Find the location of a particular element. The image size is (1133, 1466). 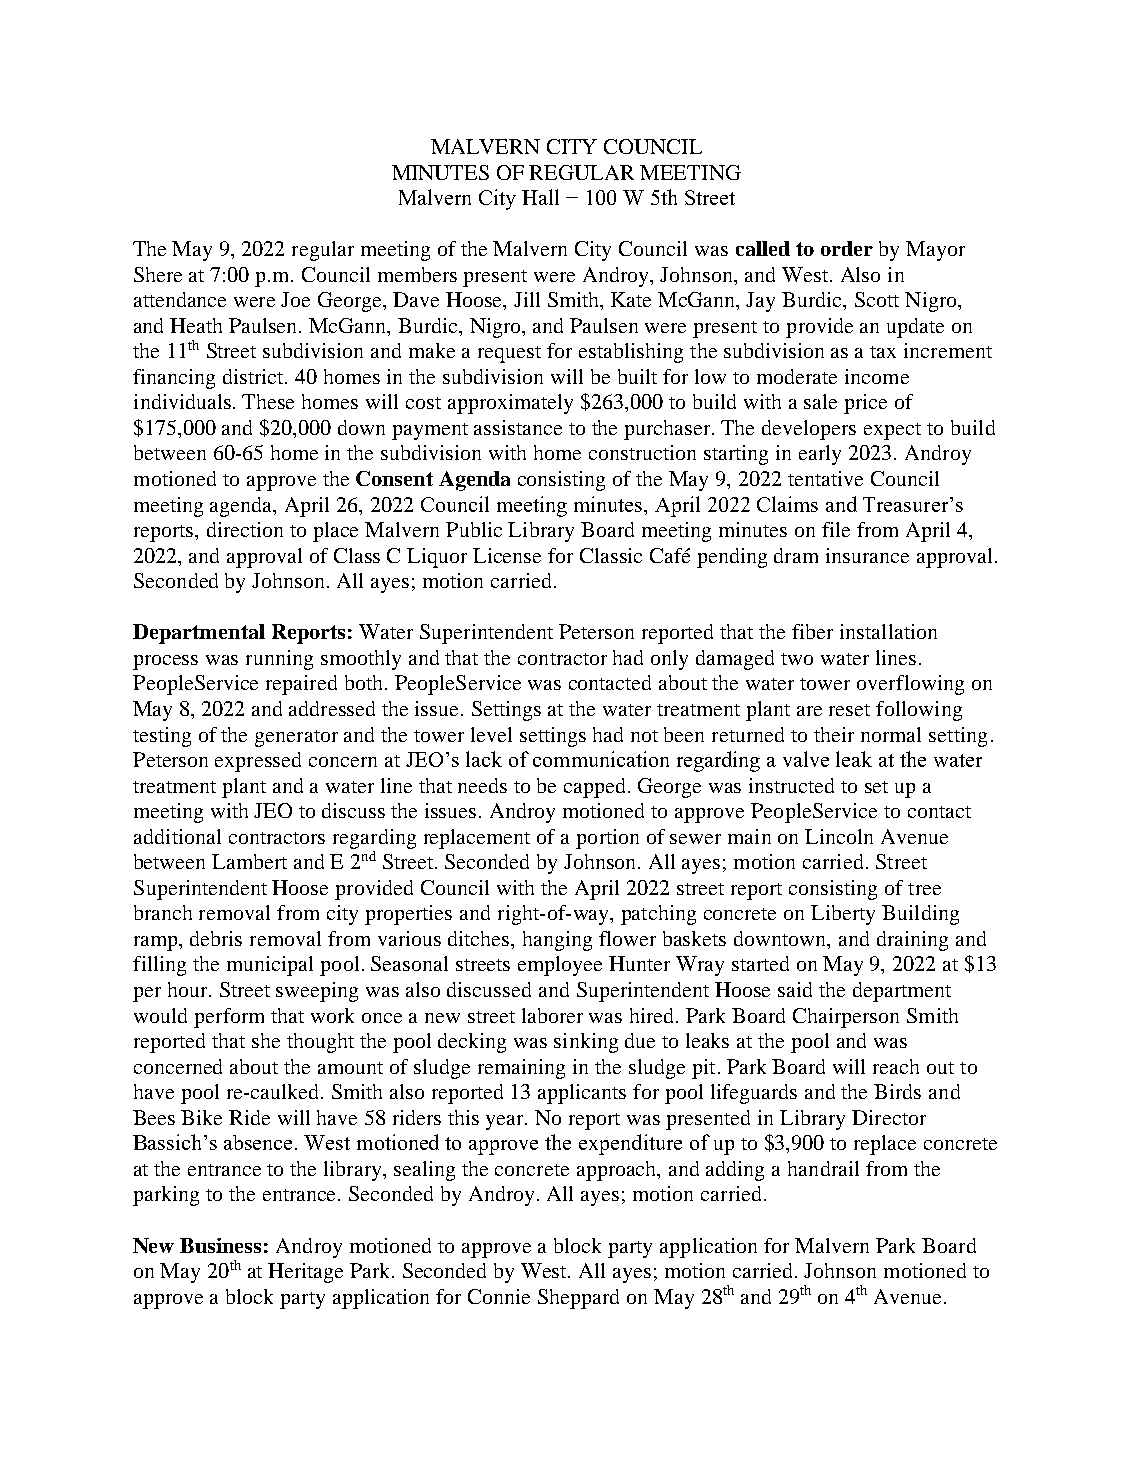

Business is located at coordinates (220, 1245).
